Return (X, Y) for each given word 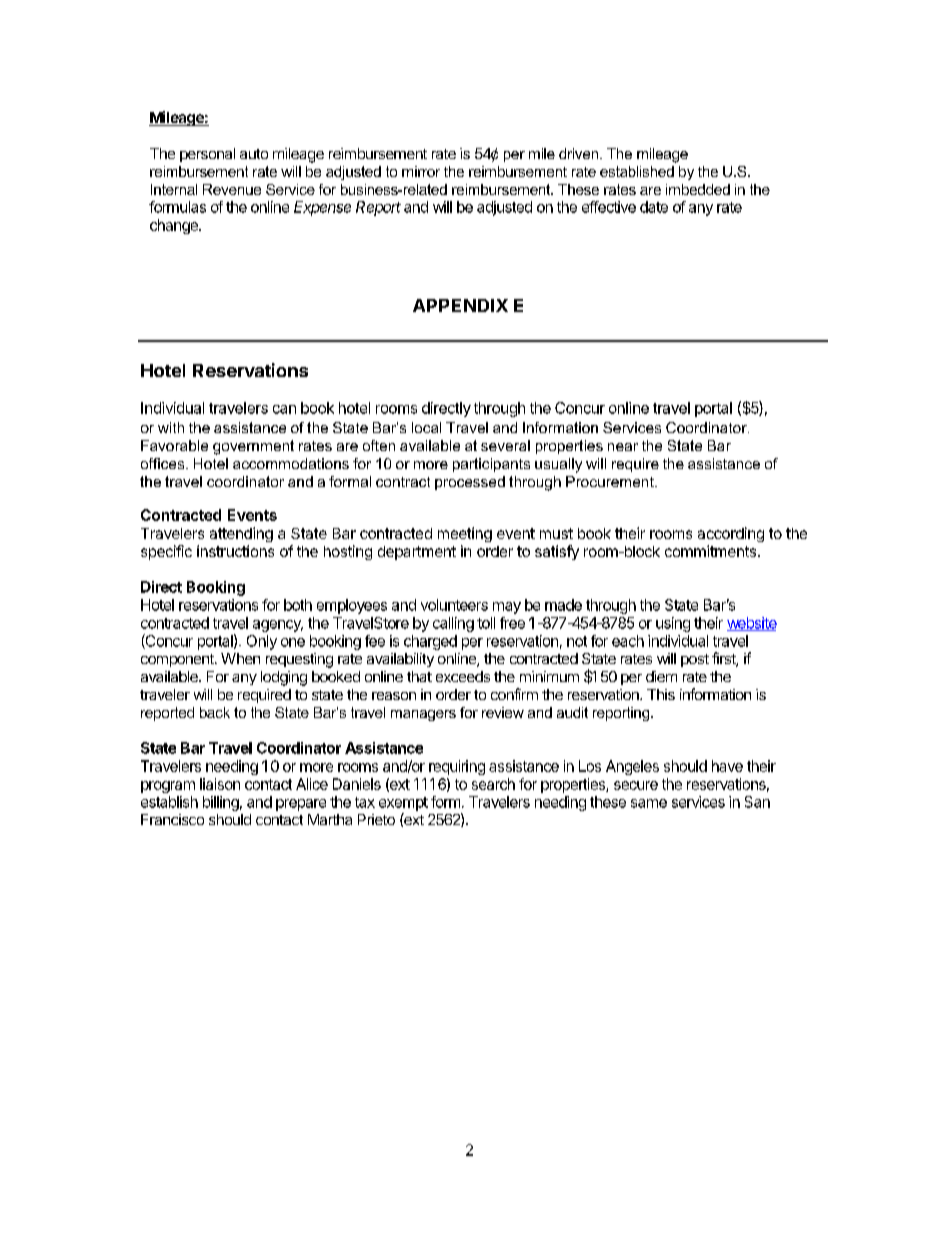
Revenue (232, 189)
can (284, 409)
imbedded (698, 189)
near (623, 447)
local (426, 427)
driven (580, 153)
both (298, 605)
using (673, 624)
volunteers (454, 605)
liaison (220, 784)
